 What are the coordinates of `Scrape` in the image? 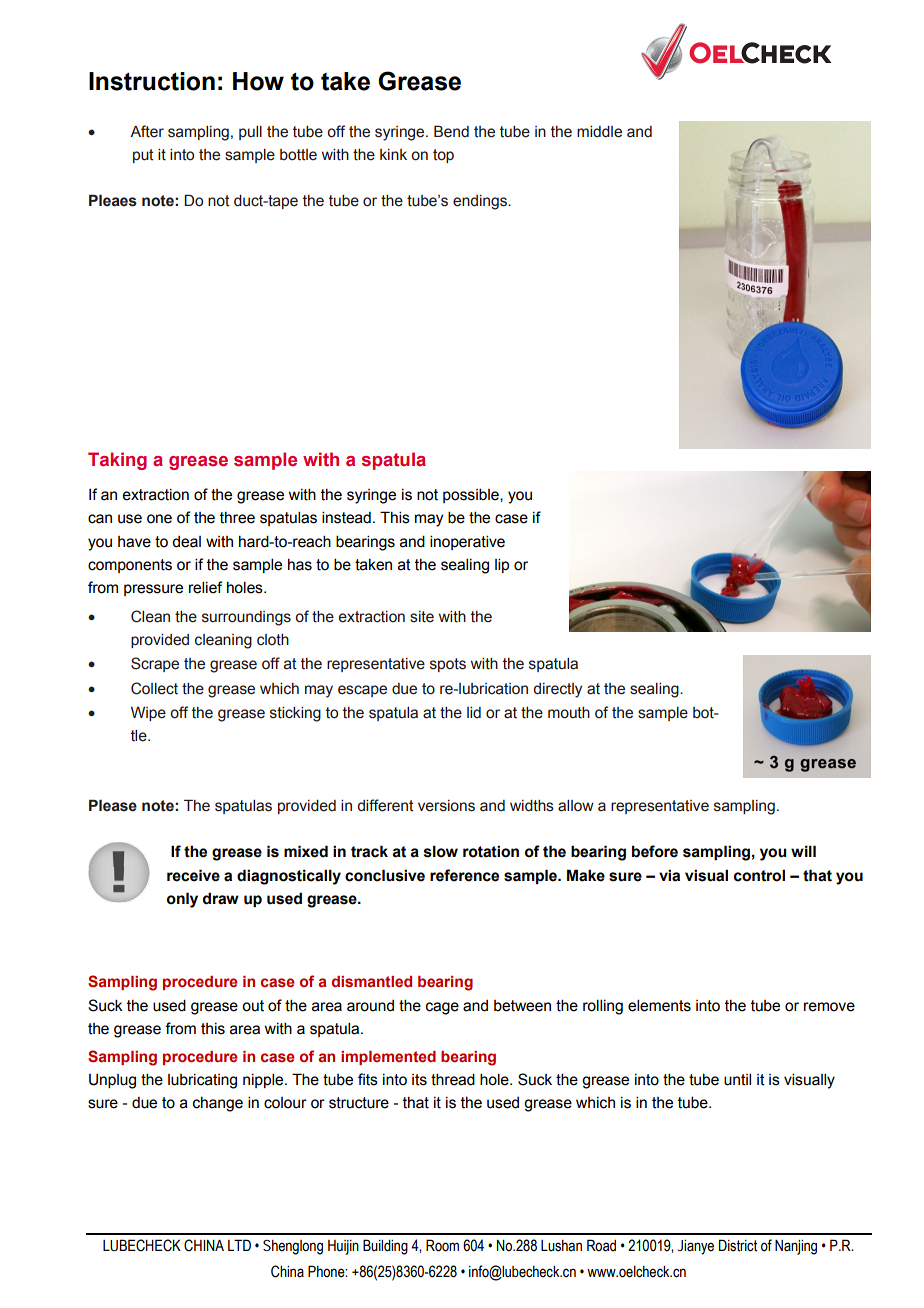 It's located at (155, 664).
